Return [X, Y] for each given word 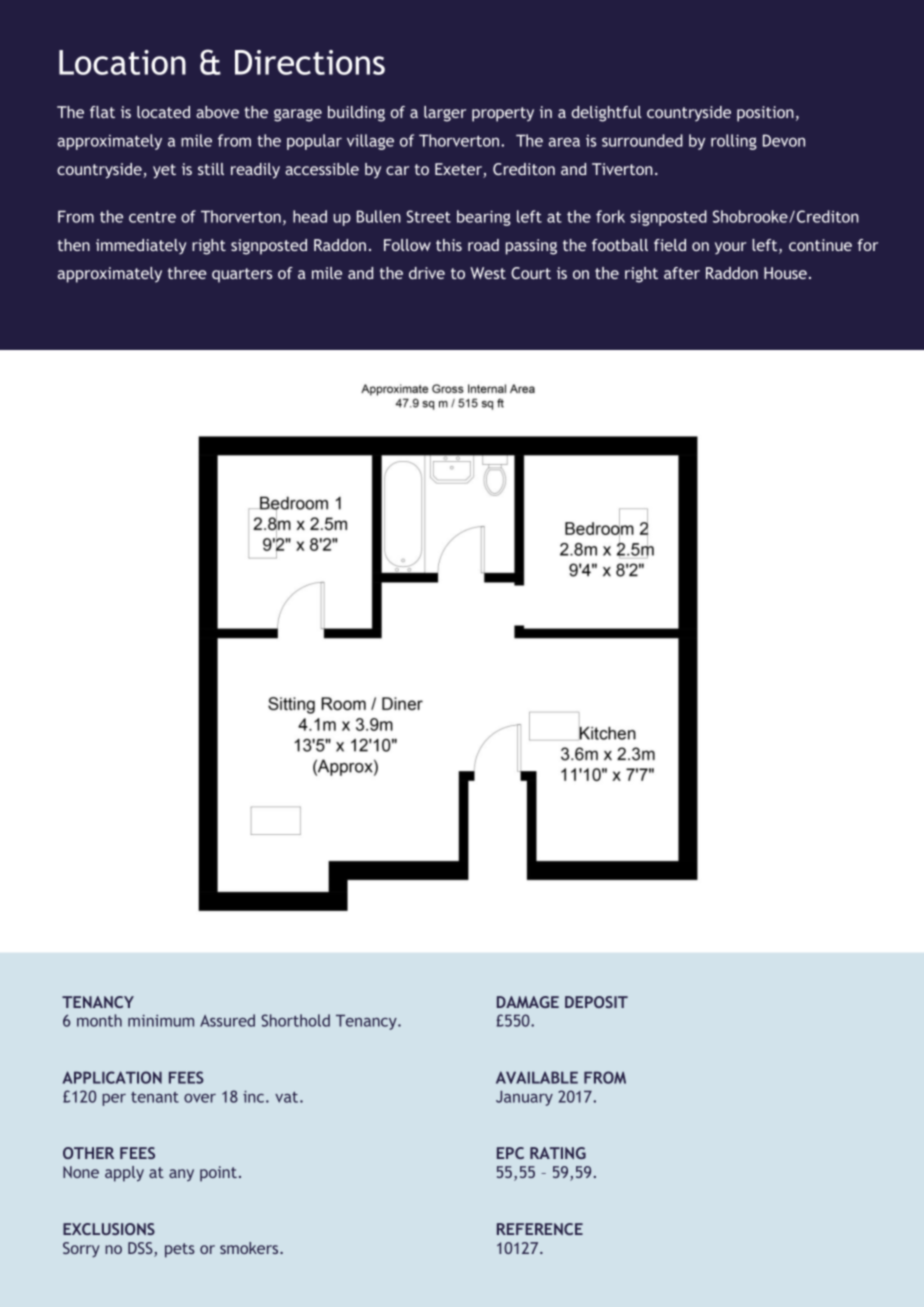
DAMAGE [528, 1002]
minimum [161, 1021]
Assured [227, 1020]
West [488, 273]
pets [180, 1250]
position [765, 114]
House [785, 273]
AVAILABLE [537, 1077]
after [682, 273]
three [187, 273]
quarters [242, 275]
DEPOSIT [596, 1002]
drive [427, 273]
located [163, 112]
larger [445, 114]
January [524, 1098]
